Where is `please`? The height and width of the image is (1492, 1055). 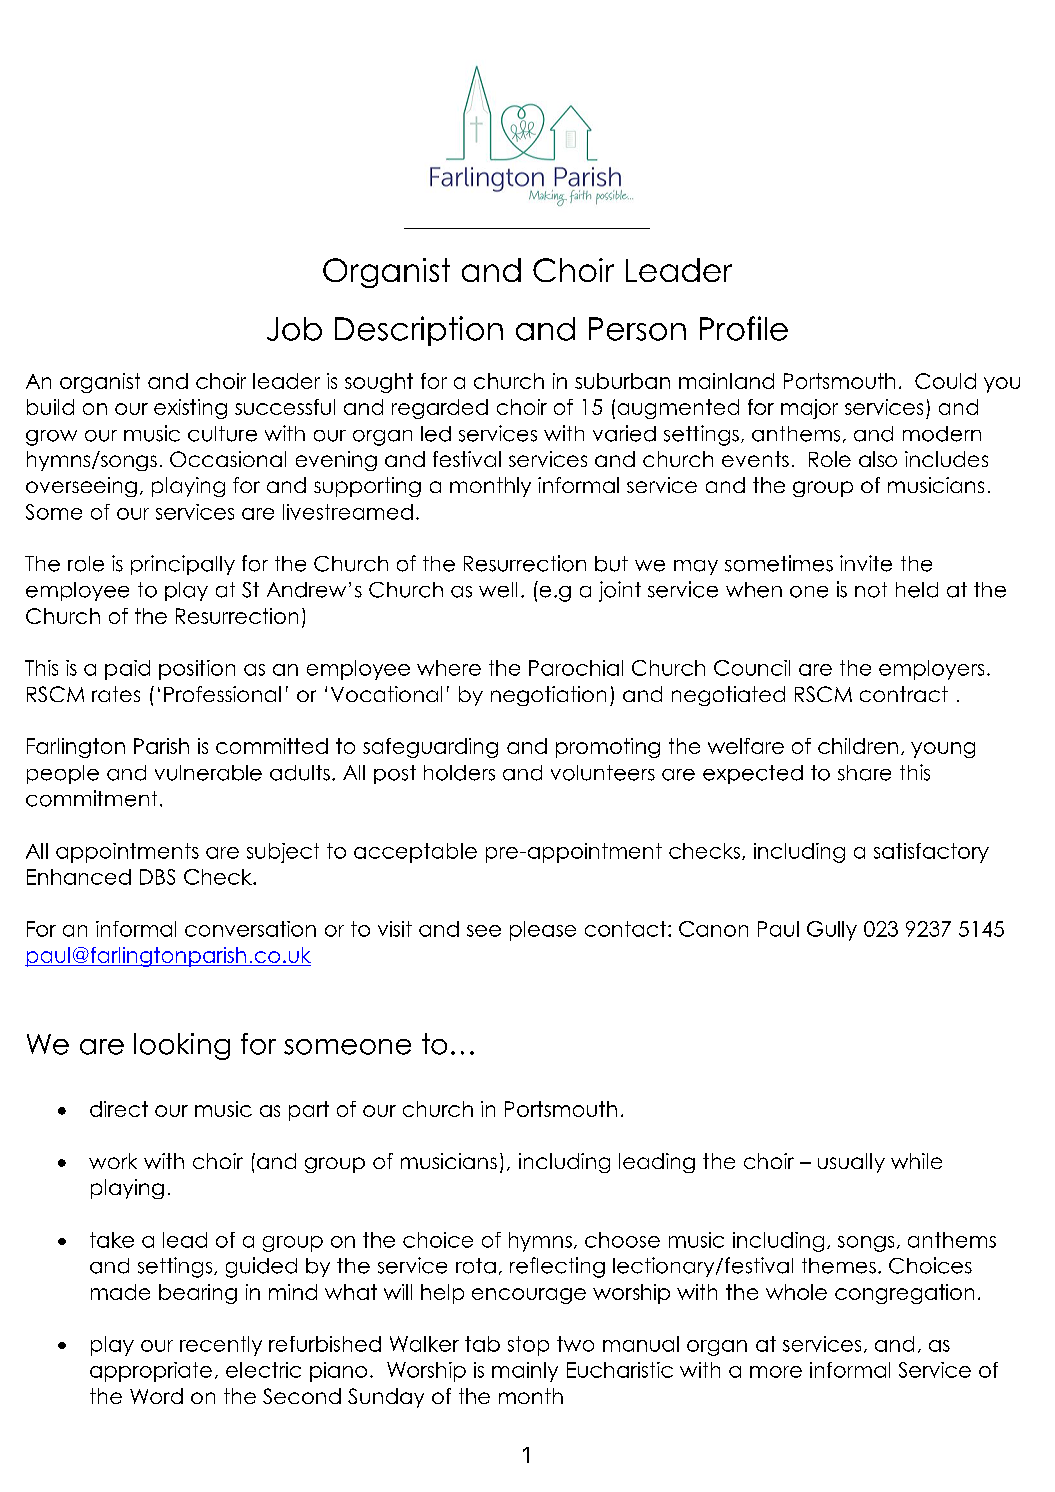 please is located at coordinates (543, 931).
